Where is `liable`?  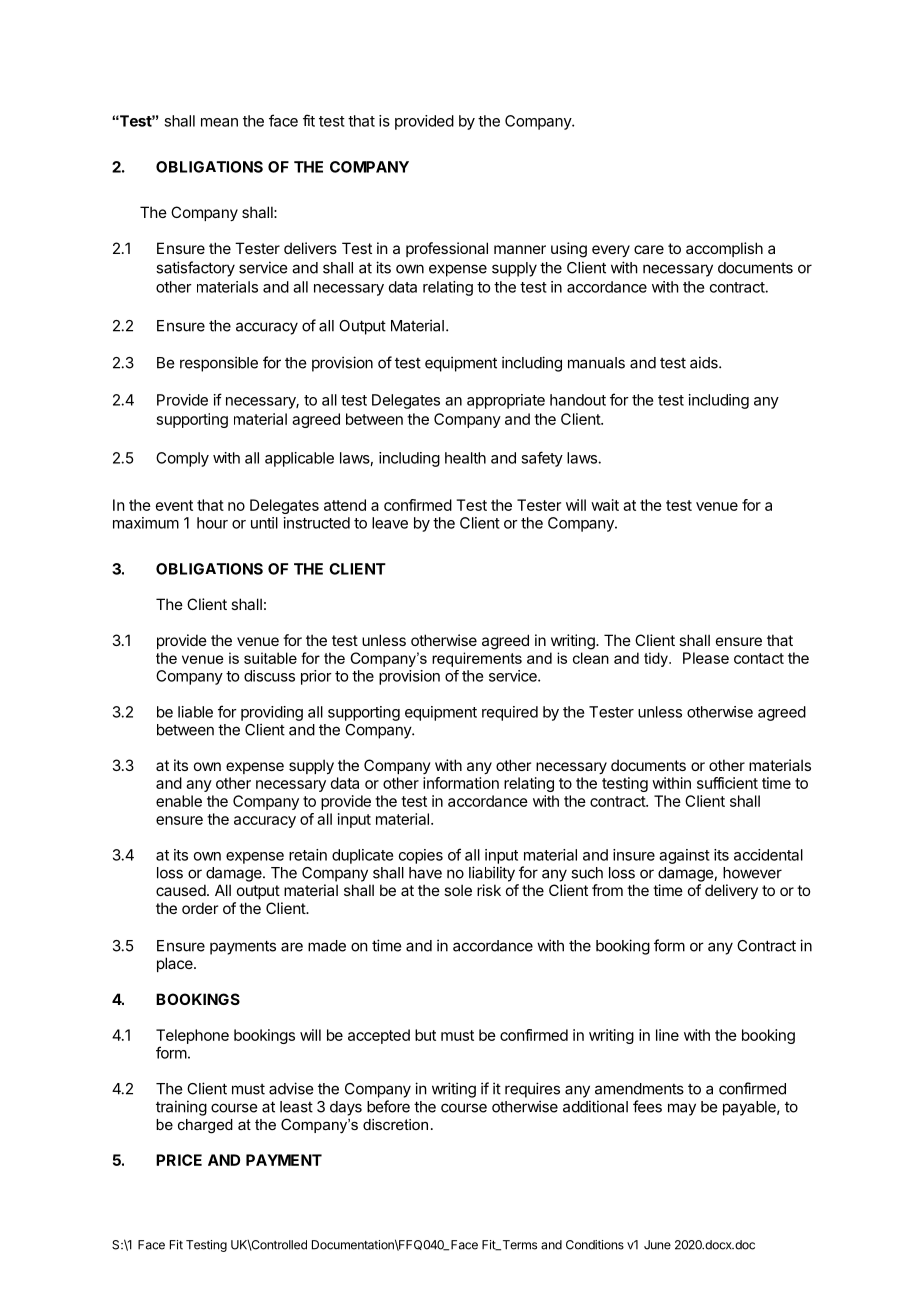
liable is located at coordinates (195, 712).
